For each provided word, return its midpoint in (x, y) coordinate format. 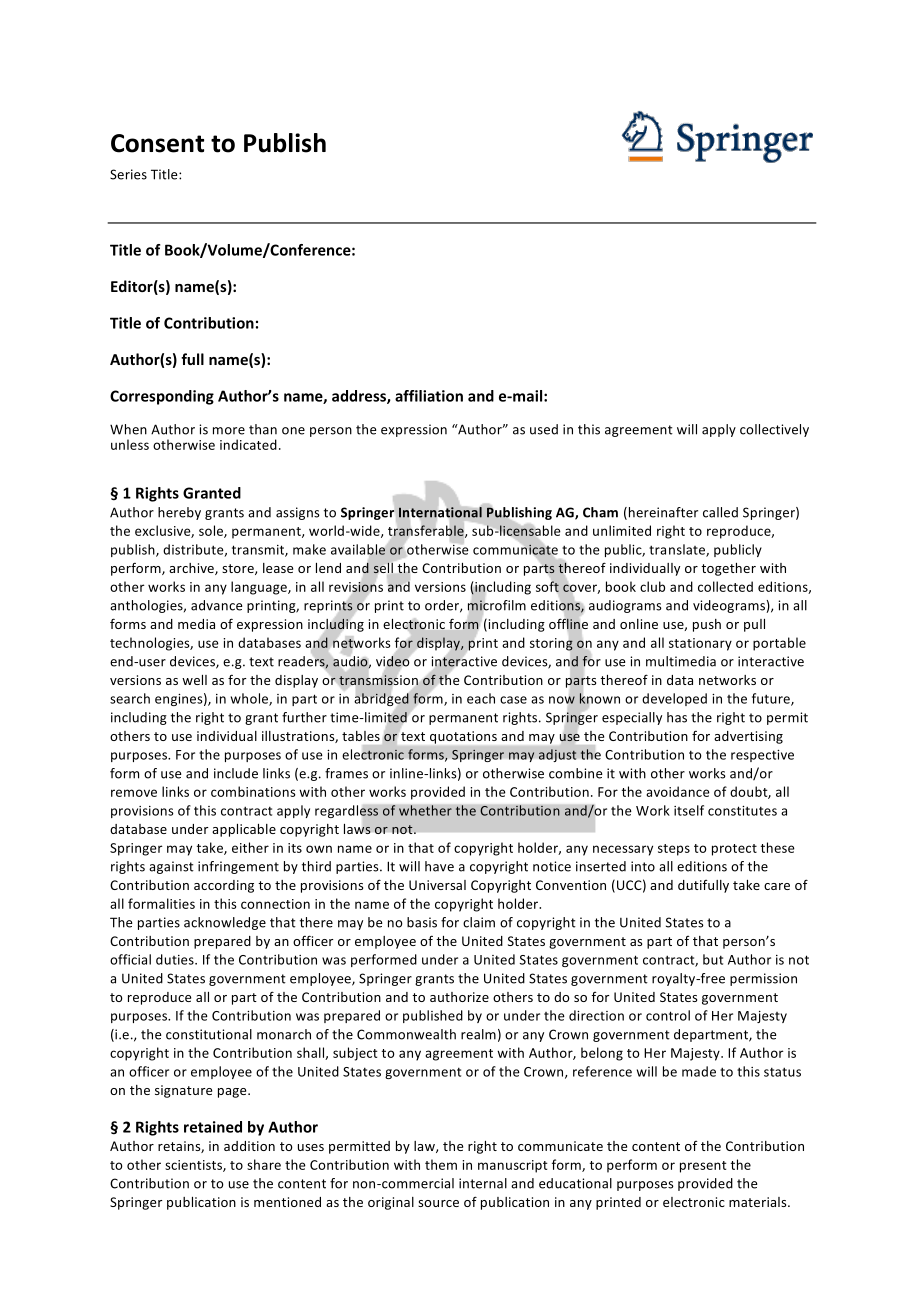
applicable (244, 830)
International (440, 512)
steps (674, 850)
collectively (774, 430)
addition (249, 1146)
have (439, 866)
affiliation (429, 396)
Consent (157, 143)
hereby (179, 513)
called (720, 512)
